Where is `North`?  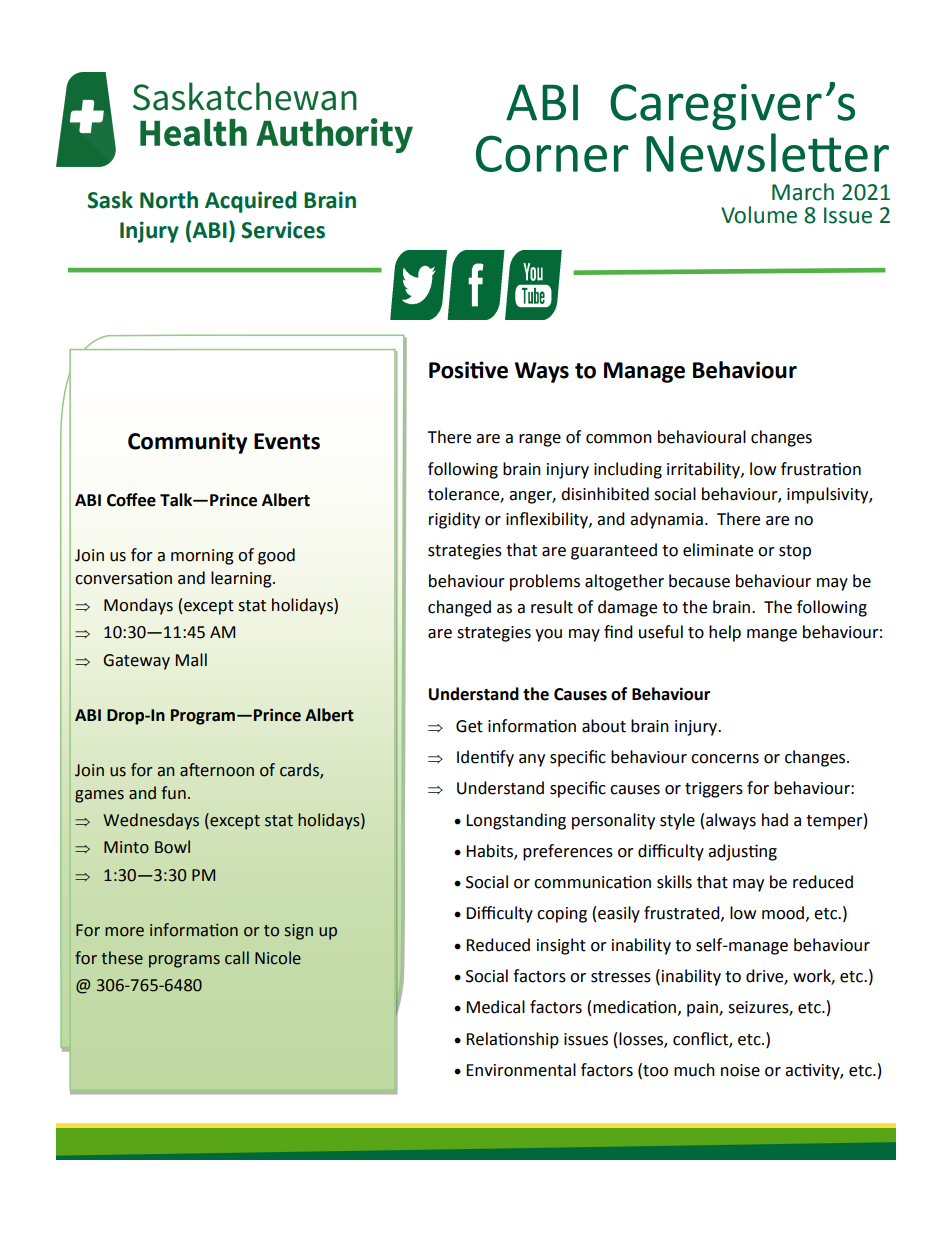
North is located at coordinates (169, 200).
